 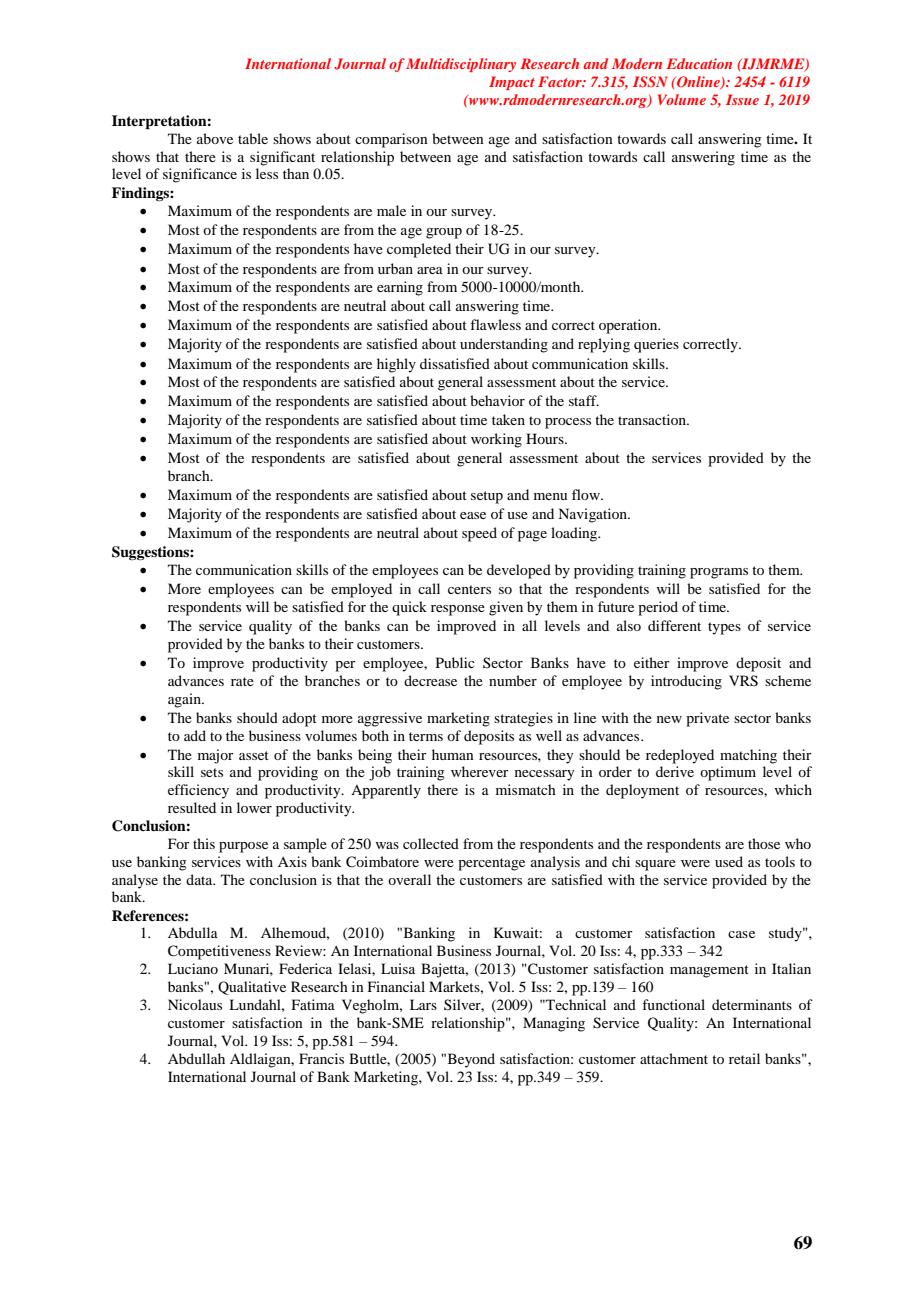 I want to click on Qualitative, so click(x=252, y=988).
